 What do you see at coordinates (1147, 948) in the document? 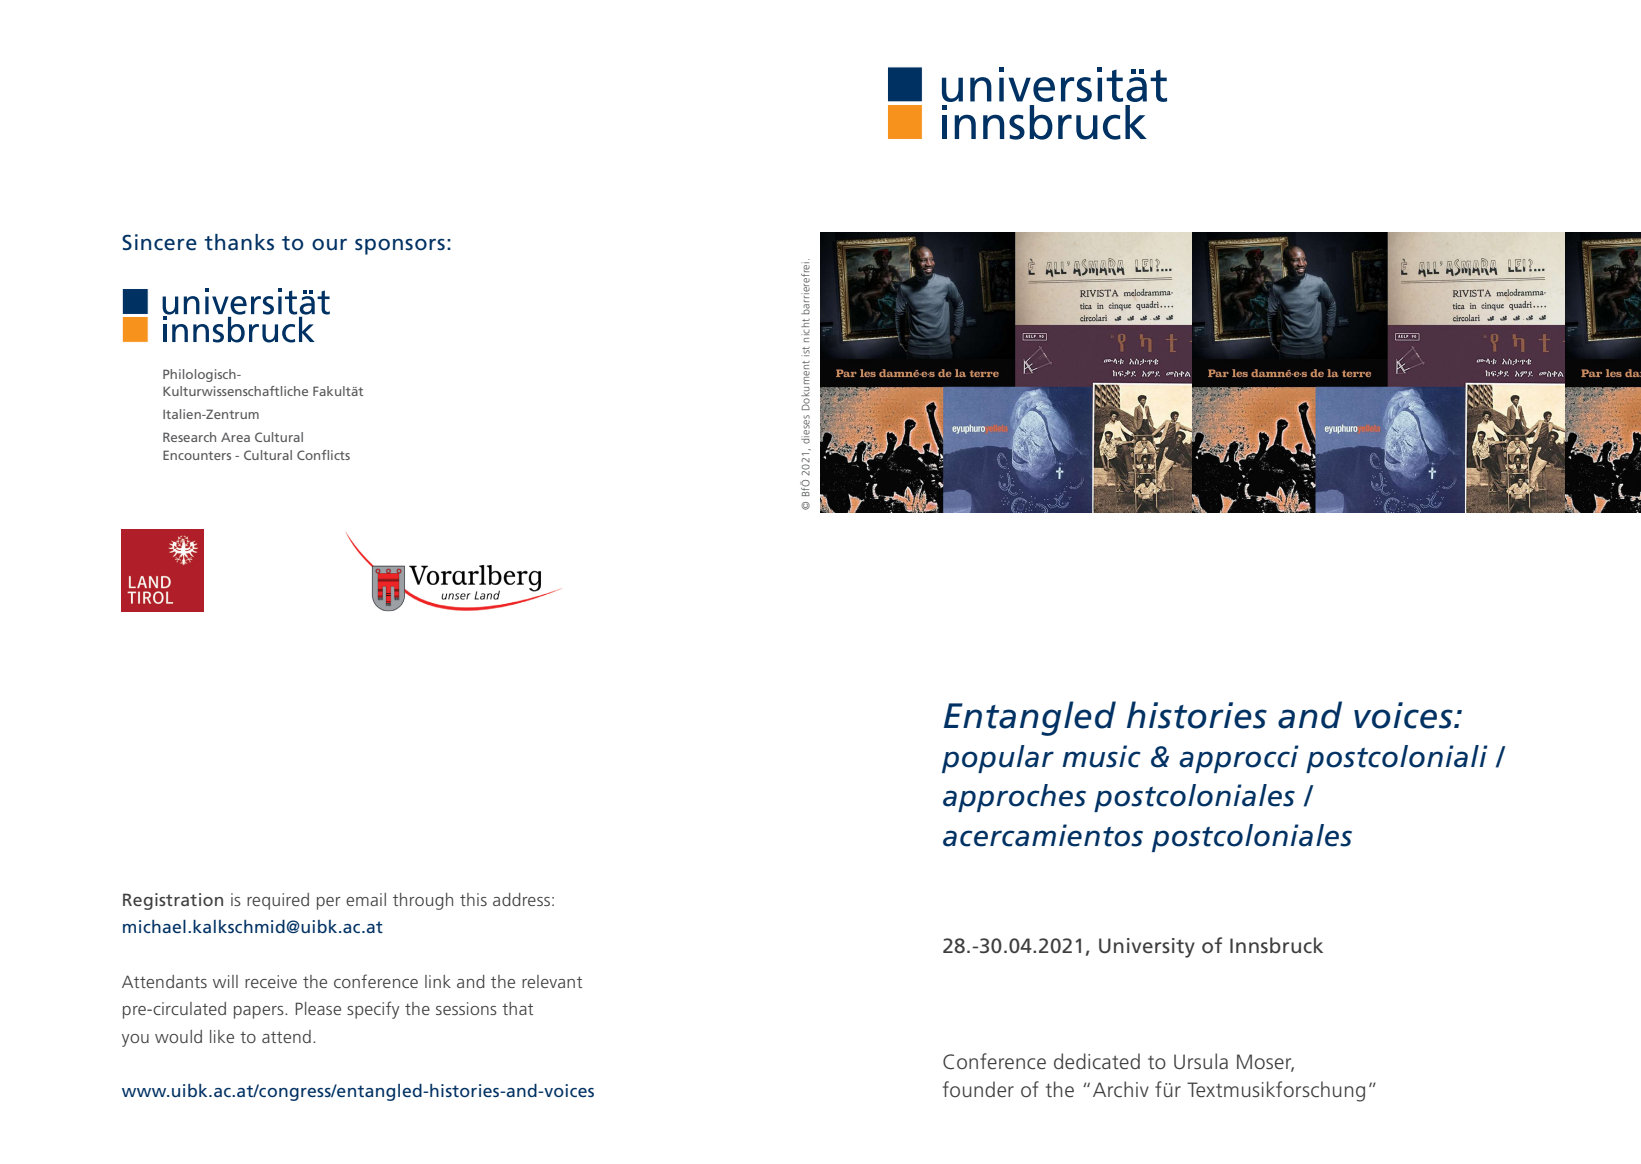
I see `University` at bounding box center [1147, 948].
